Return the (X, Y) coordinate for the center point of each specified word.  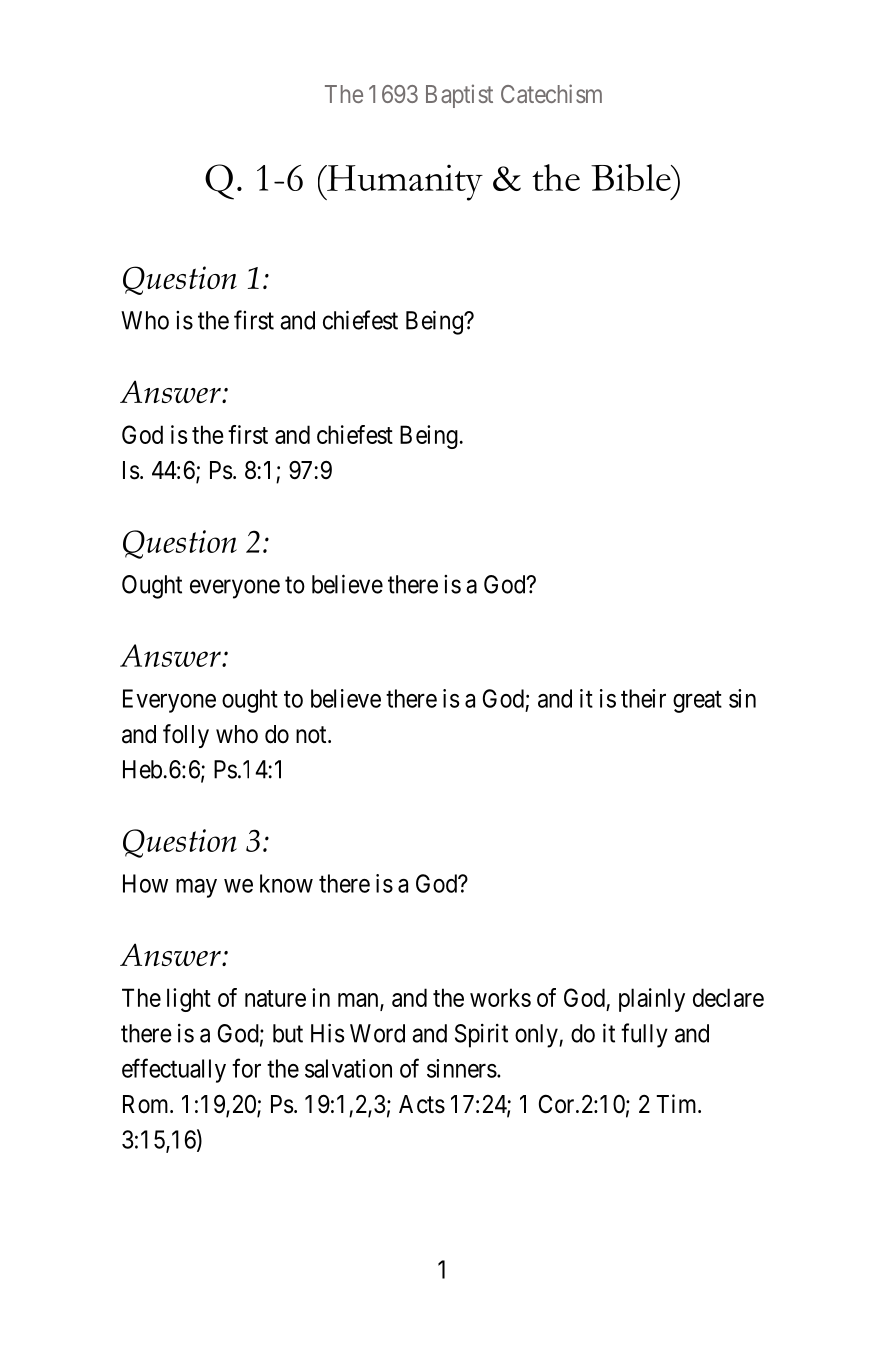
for (246, 1068)
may (196, 888)
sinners (462, 1068)
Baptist (459, 96)
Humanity (404, 182)
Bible (632, 178)
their (643, 698)
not (312, 735)
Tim (677, 1103)
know (286, 883)
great (697, 702)
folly (186, 736)
